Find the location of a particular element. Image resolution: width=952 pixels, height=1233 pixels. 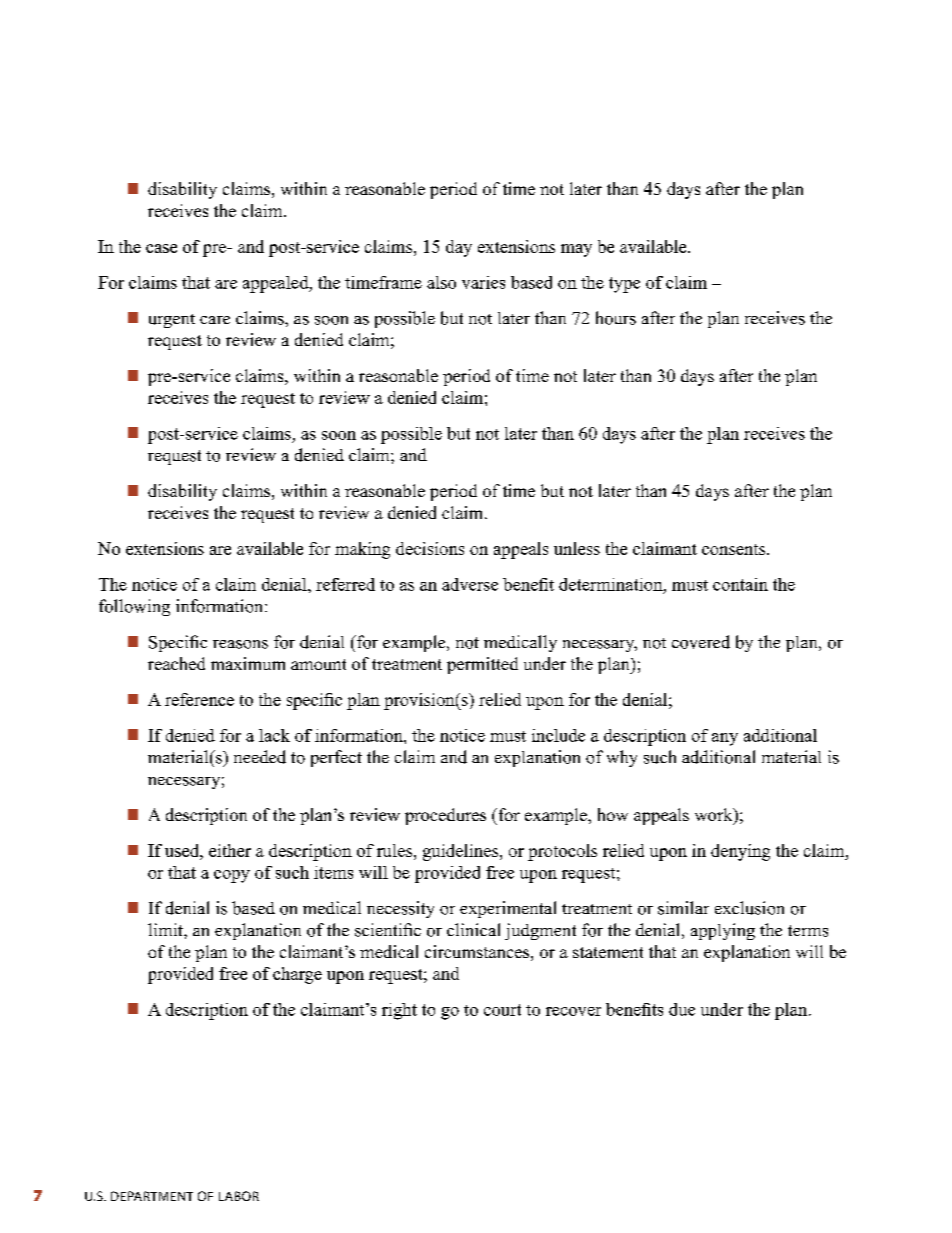

copy is located at coordinates (232, 876).
